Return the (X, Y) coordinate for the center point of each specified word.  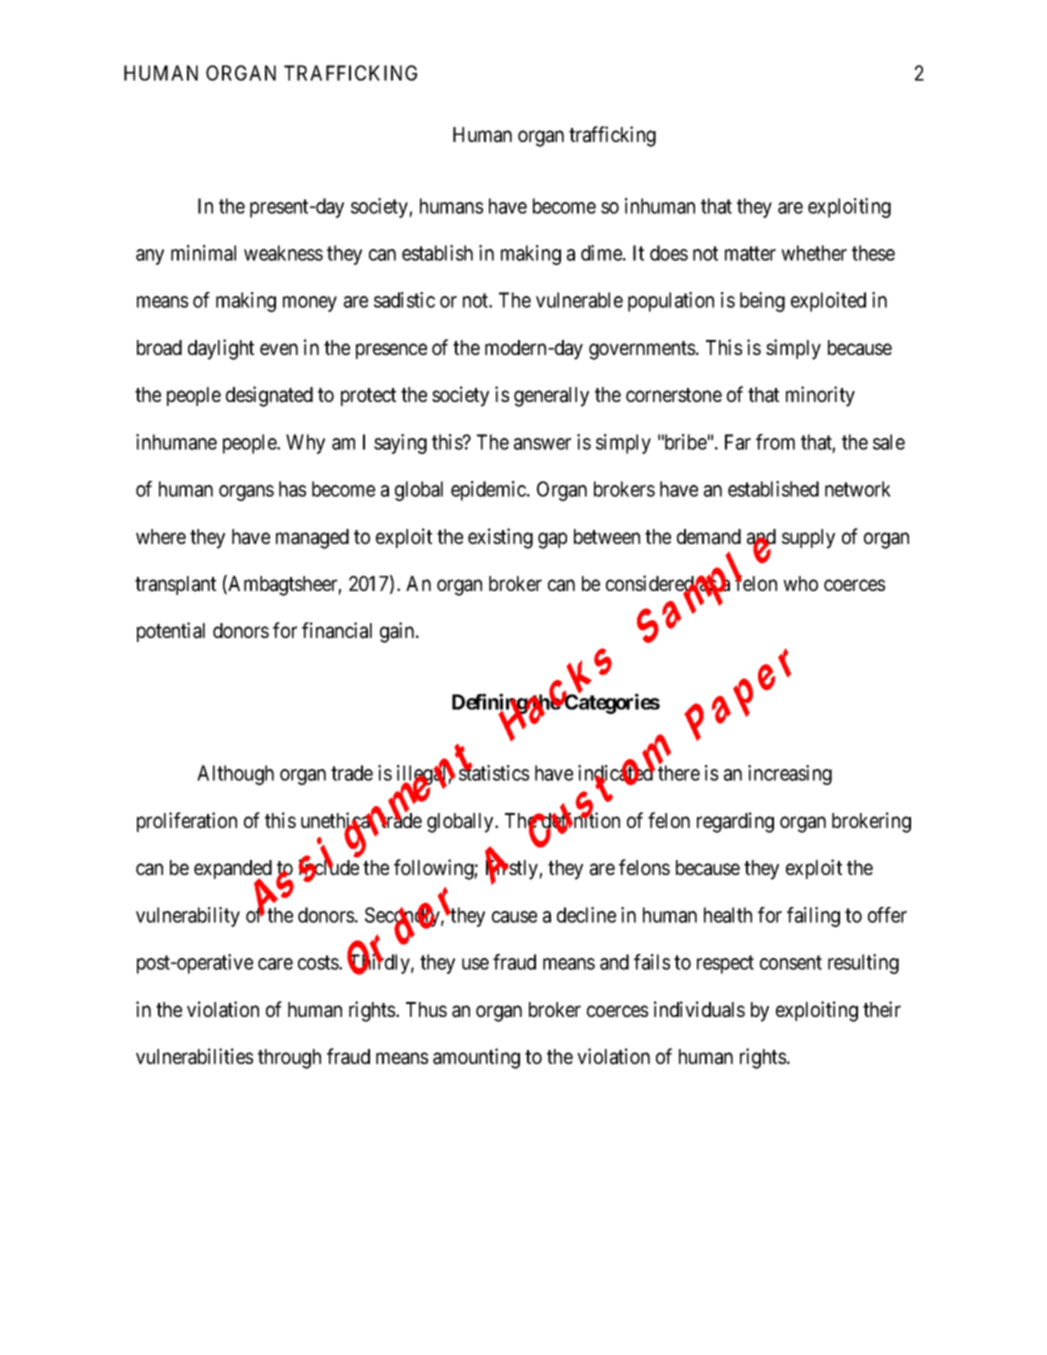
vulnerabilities (194, 1056)
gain (398, 632)
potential (171, 632)
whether (814, 253)
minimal (203, 253)
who (800, 583)
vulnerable (579, 300)
